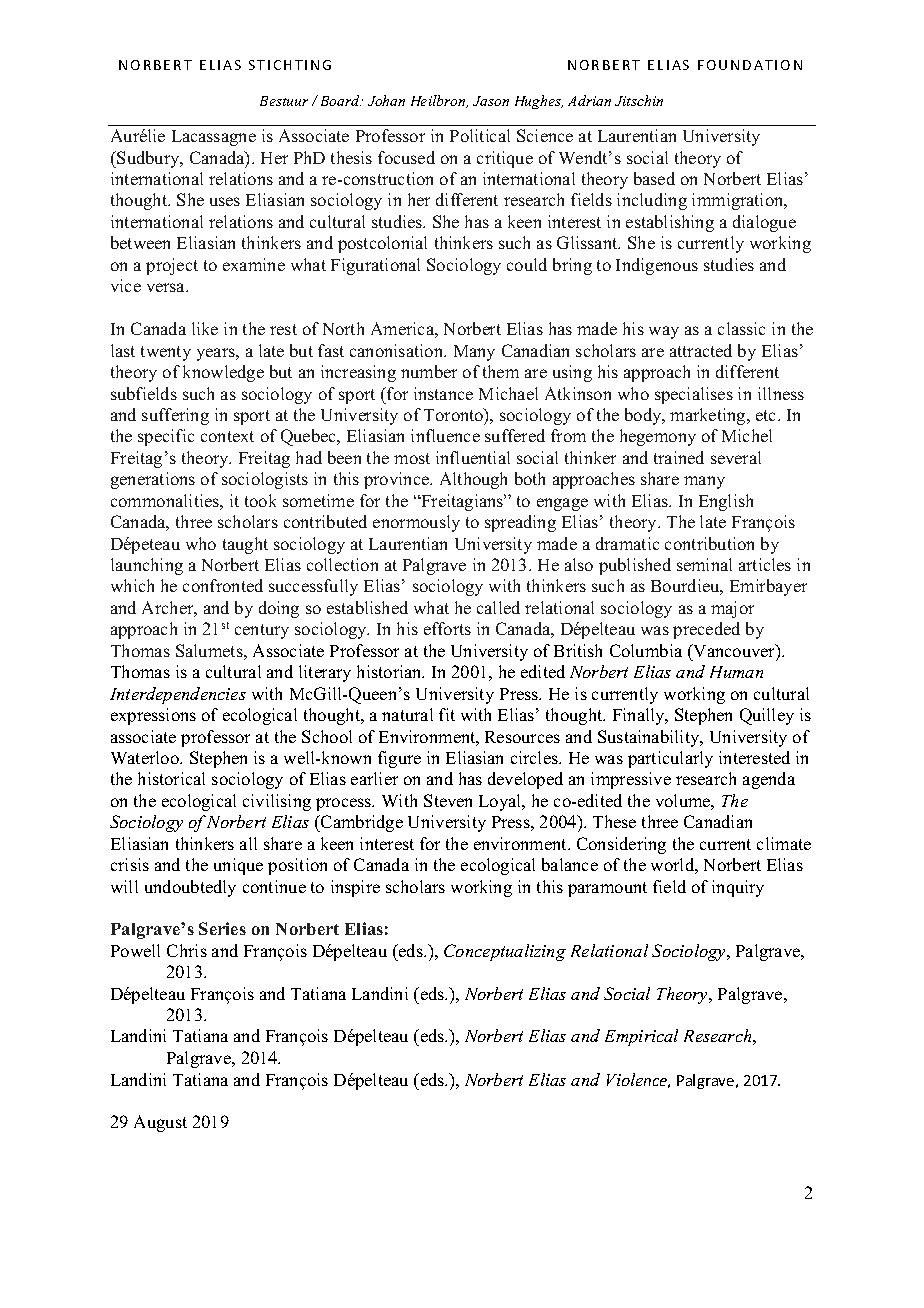 The image size is (924, 1308). I want to click on Steven, so click(448, 800).
